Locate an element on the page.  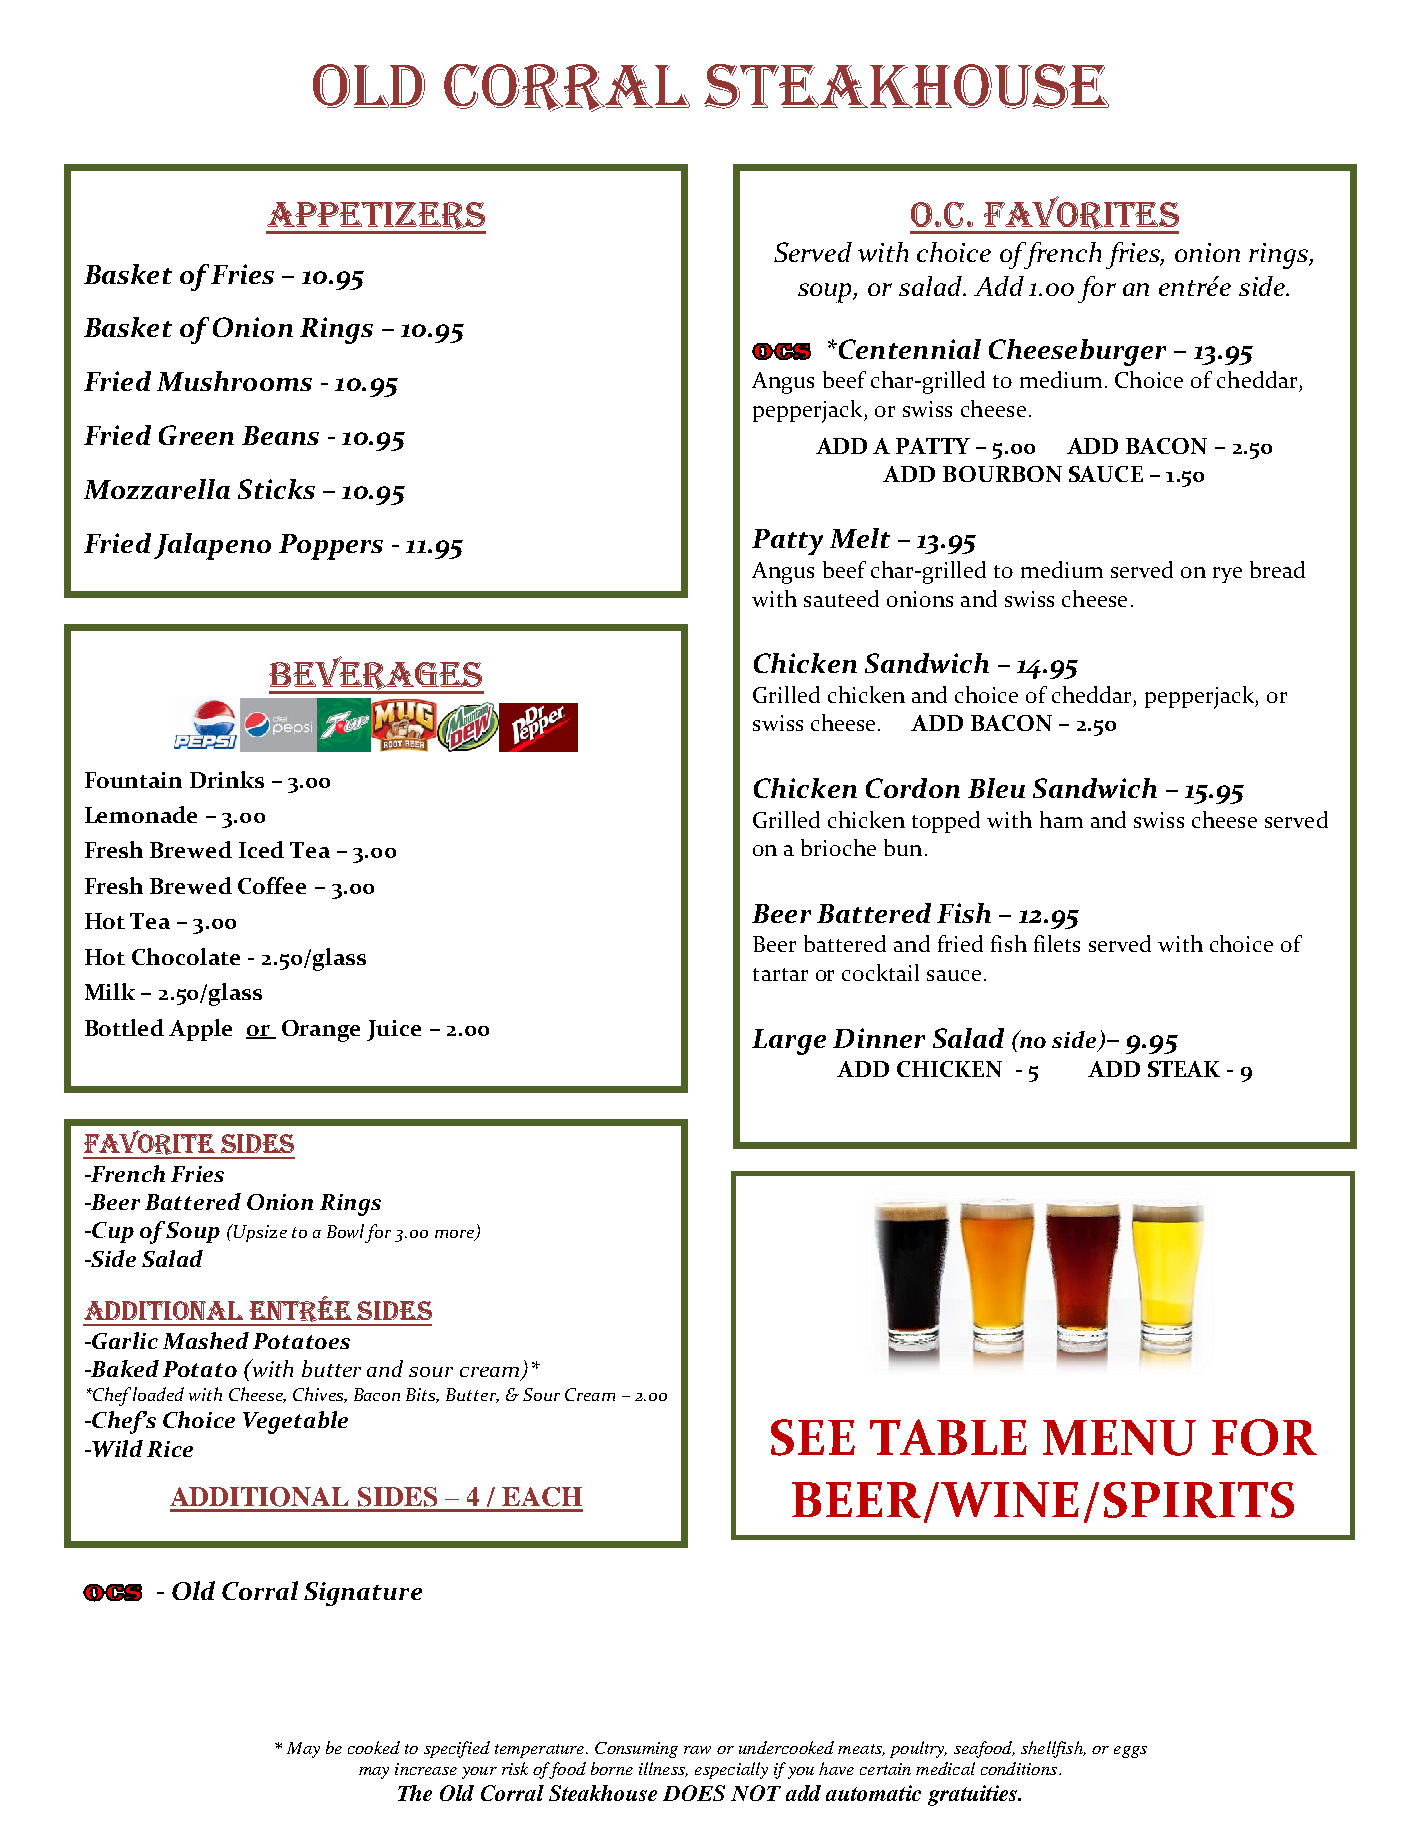
Drinks is located at coordinates (227, 779).
